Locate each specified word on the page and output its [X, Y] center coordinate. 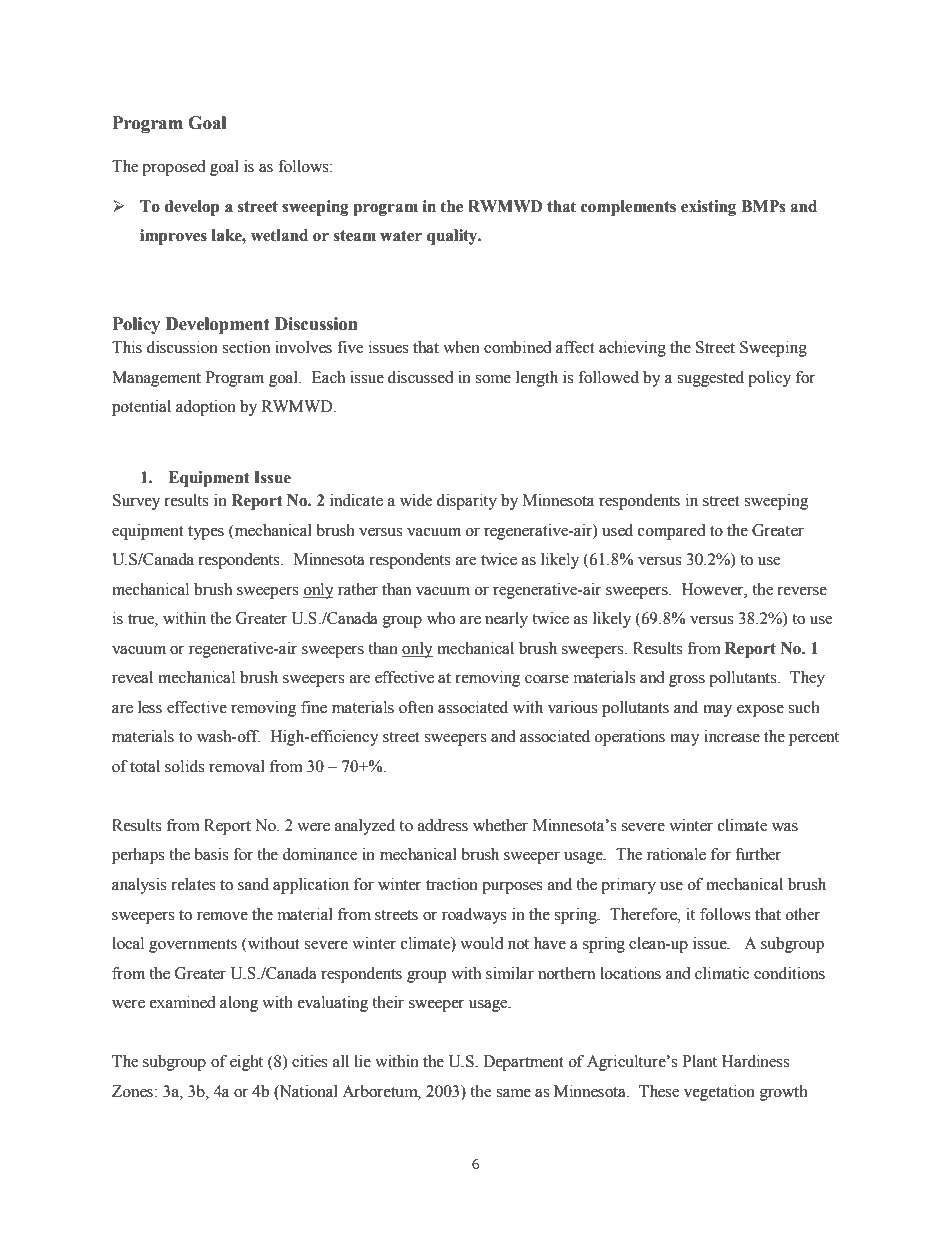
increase [732, 736]
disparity [467, 502]
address [443, 825]
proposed [174, 168]
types [206, 533]
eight [246, 1063]
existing [708, 208]
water [401, 236]
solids [184, 766]
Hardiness [755, 1061]
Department [523, 1063]
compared [672, 532]
